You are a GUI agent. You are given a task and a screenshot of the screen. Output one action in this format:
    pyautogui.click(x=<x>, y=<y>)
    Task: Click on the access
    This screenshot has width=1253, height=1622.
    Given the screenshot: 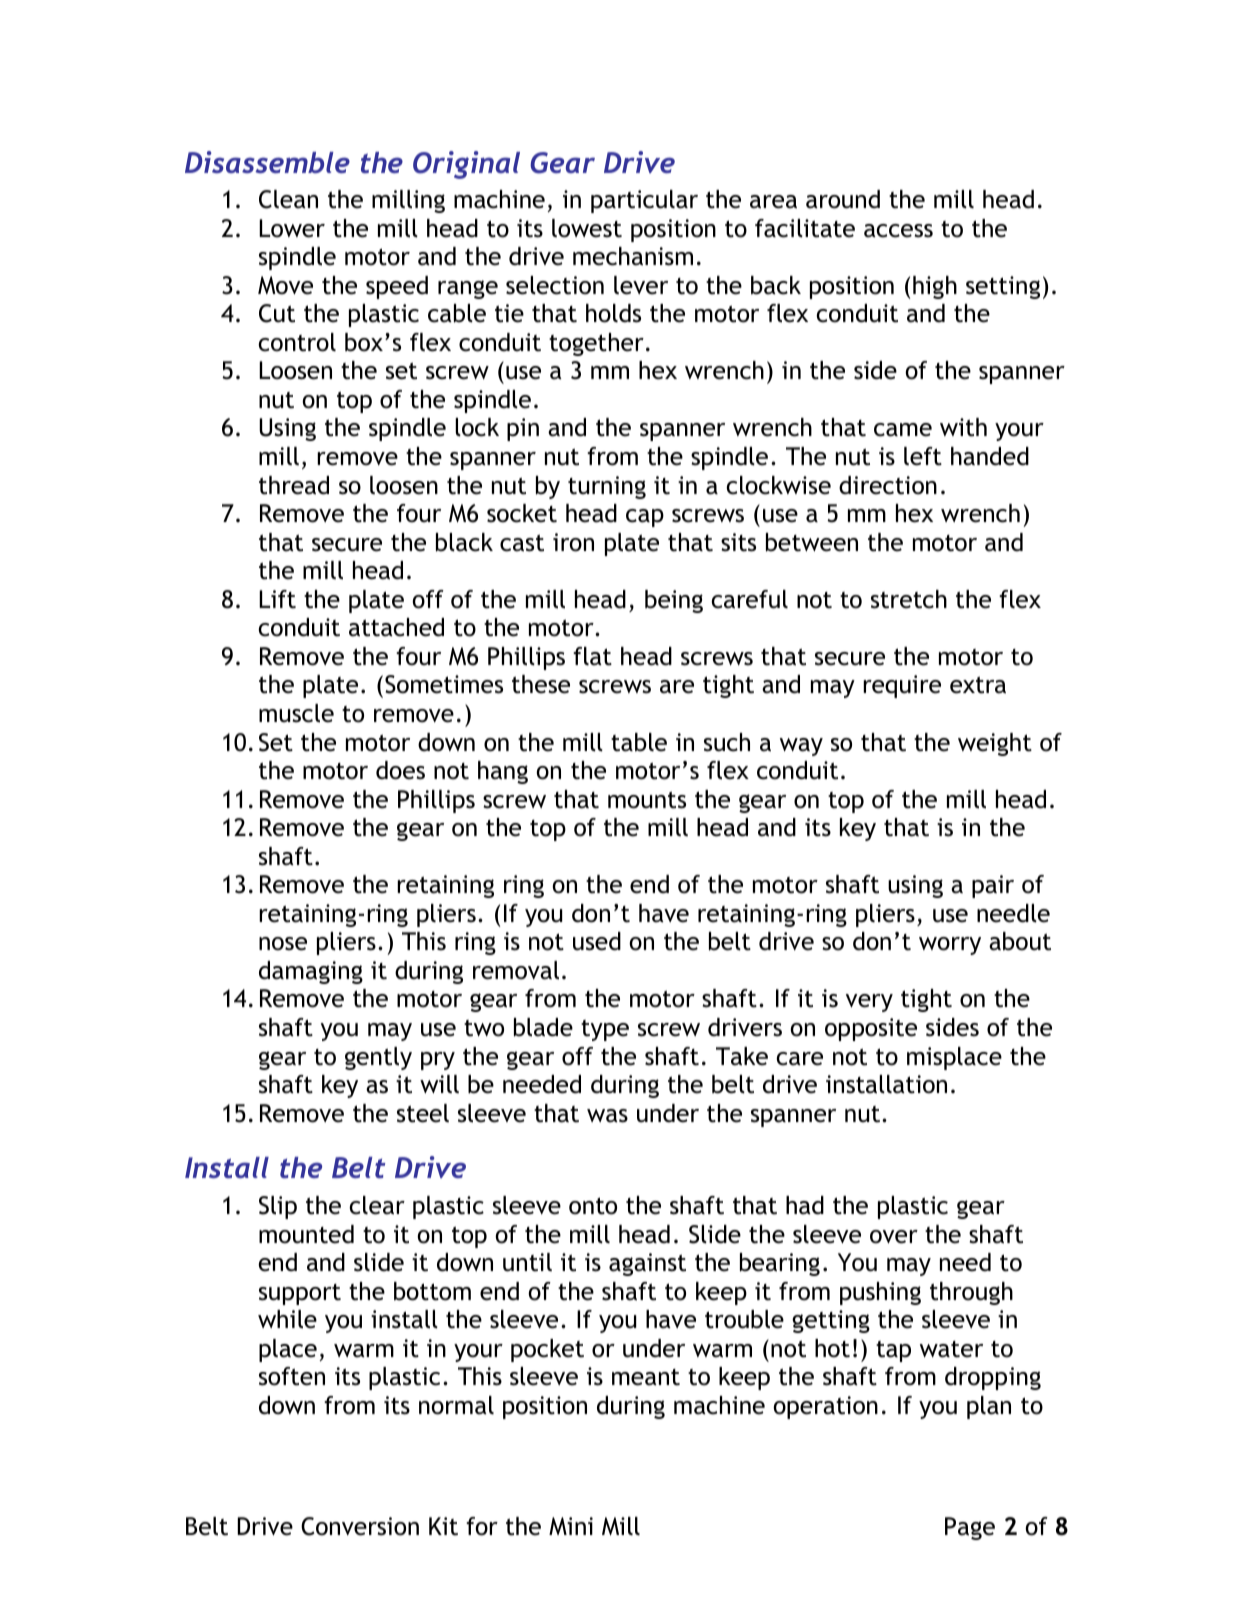 What is the action you would take?
    pyautogui.click(x=898, y=231)
